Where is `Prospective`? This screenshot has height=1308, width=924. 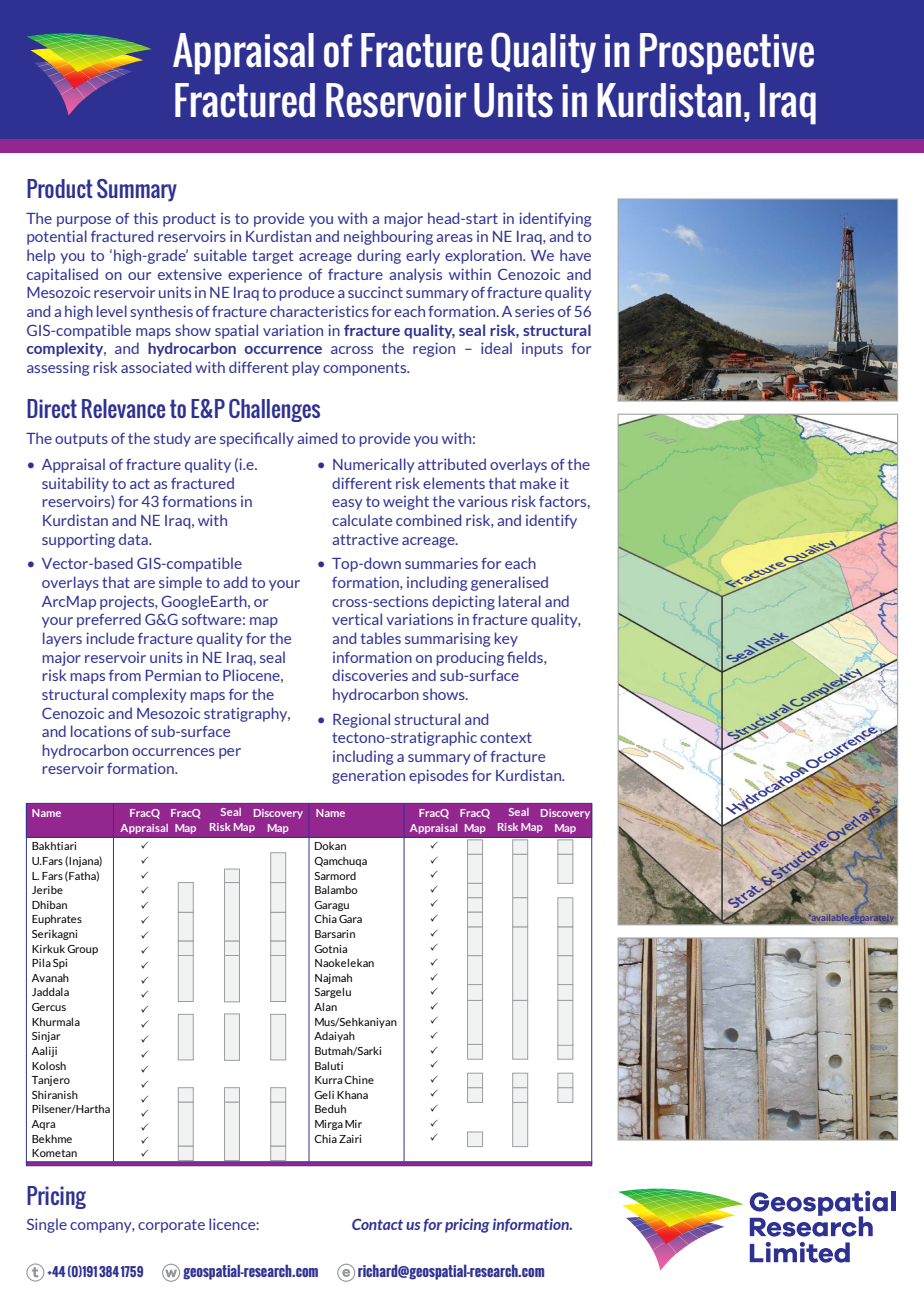
Prospective is located at coordinates (727, 54).
